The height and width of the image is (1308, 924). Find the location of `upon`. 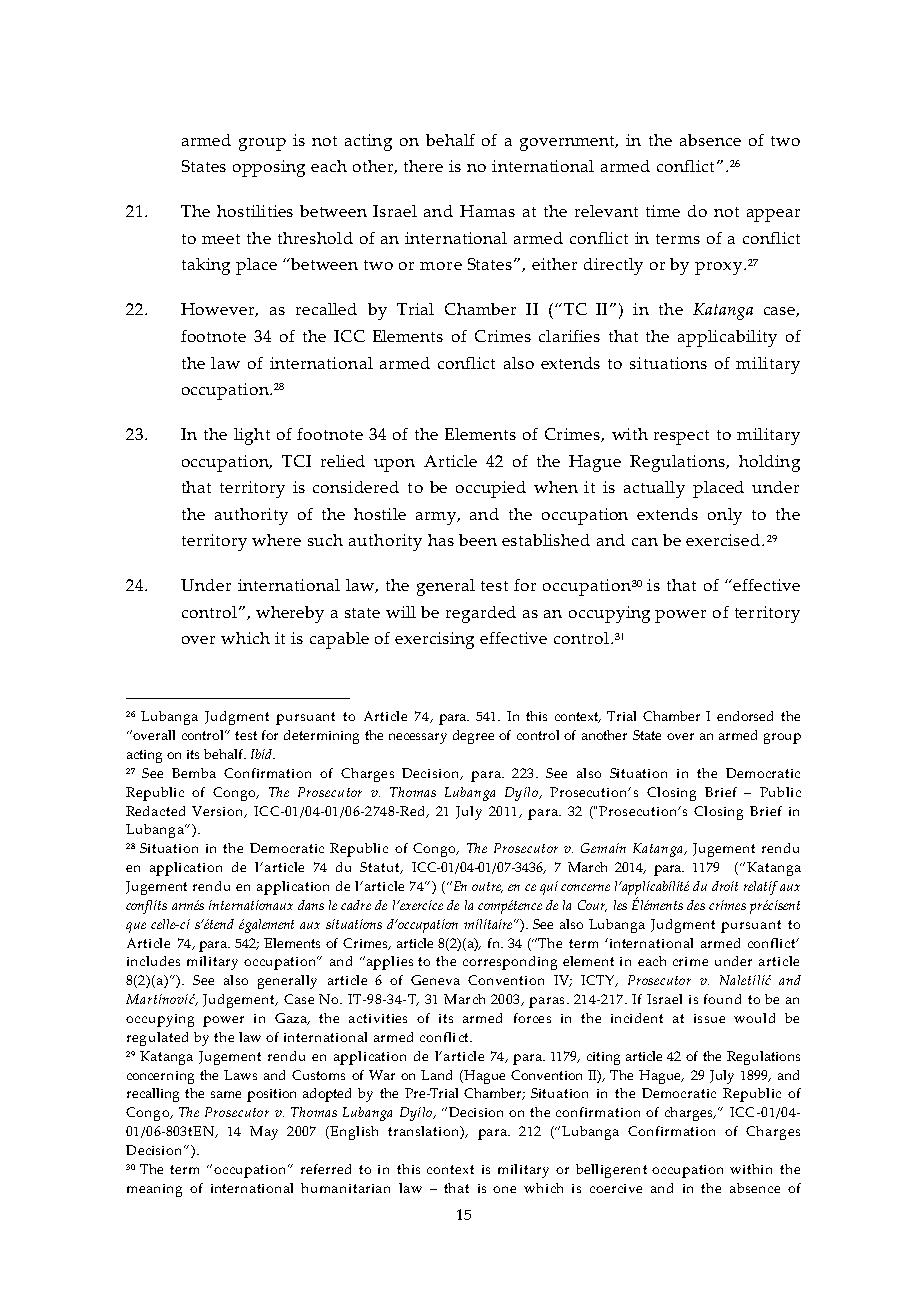

upon is located at coordinates (394, 465).
